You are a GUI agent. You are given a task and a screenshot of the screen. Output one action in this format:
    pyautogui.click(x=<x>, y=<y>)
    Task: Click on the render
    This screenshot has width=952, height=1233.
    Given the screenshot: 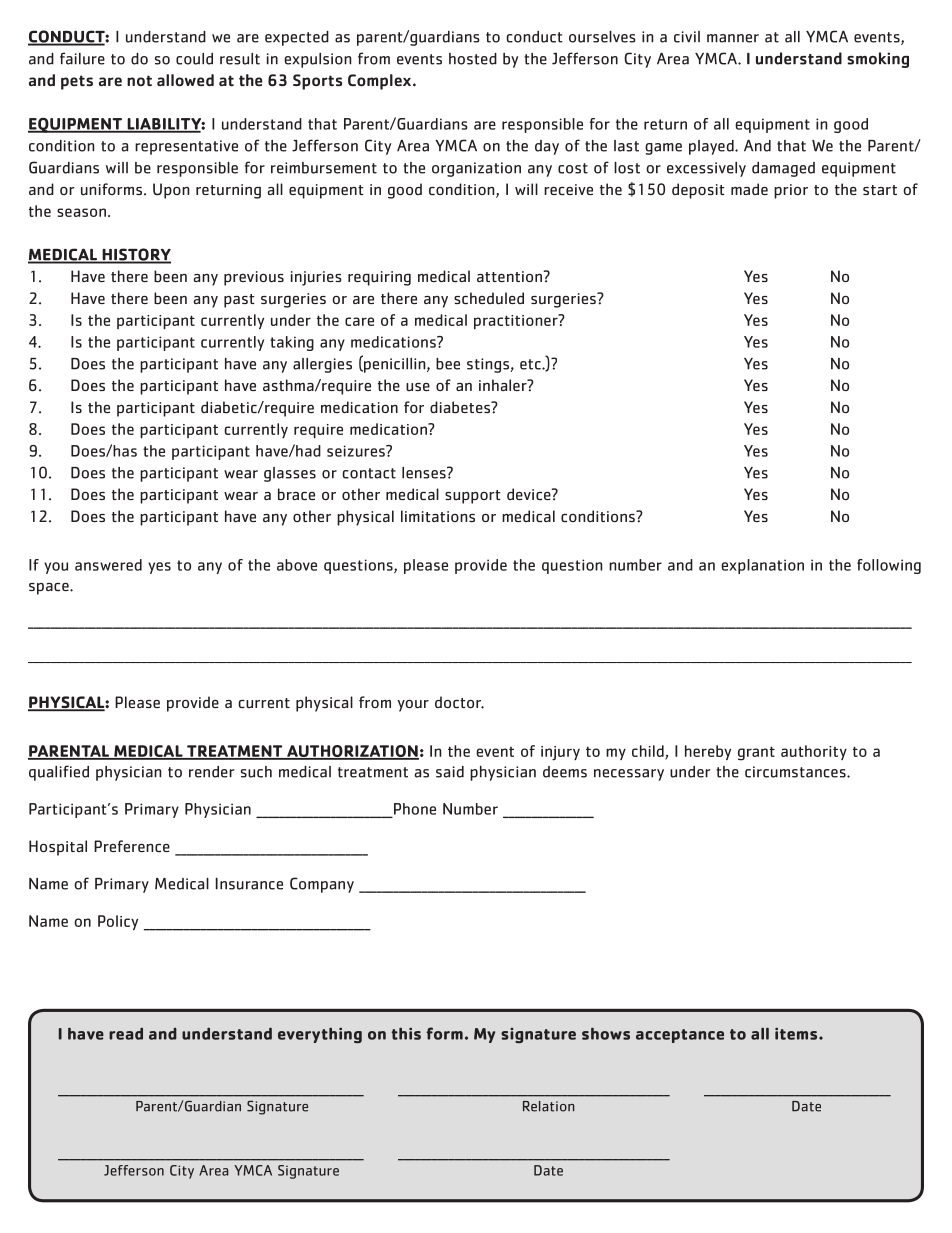 What is the action you would take?
    pyautogui.click(x=211, y=772)
